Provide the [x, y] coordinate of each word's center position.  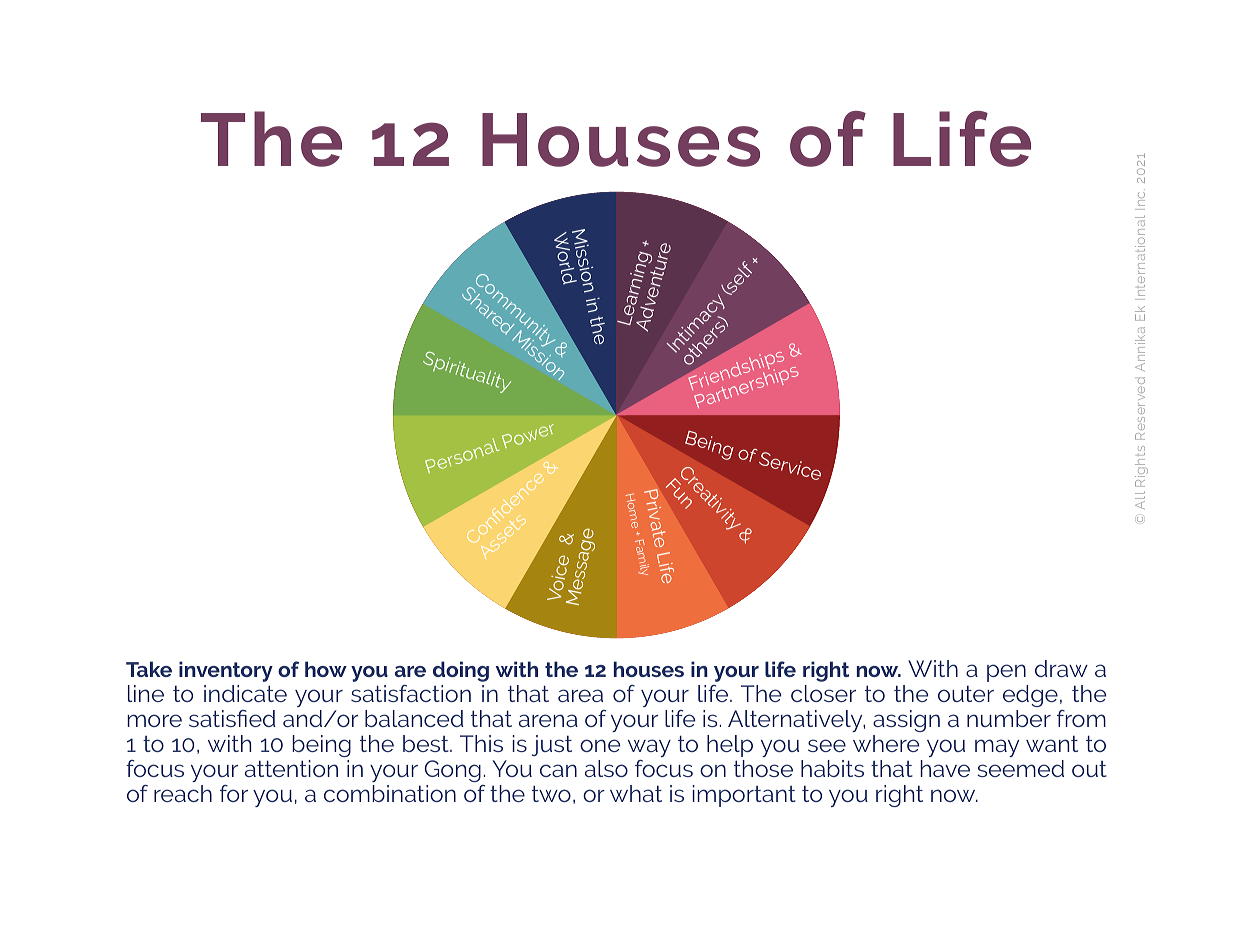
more [154, 720]
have [945, 768]
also [606, 768]
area [580, 695]
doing [461, 671]
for [234, 793]
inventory [226, 671]
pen [1006, 673]
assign [906, 721]
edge [1030, 698]
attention [291, 768]
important [744, 796]
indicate [245, 693]
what [636, 793]
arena [548, 720]
